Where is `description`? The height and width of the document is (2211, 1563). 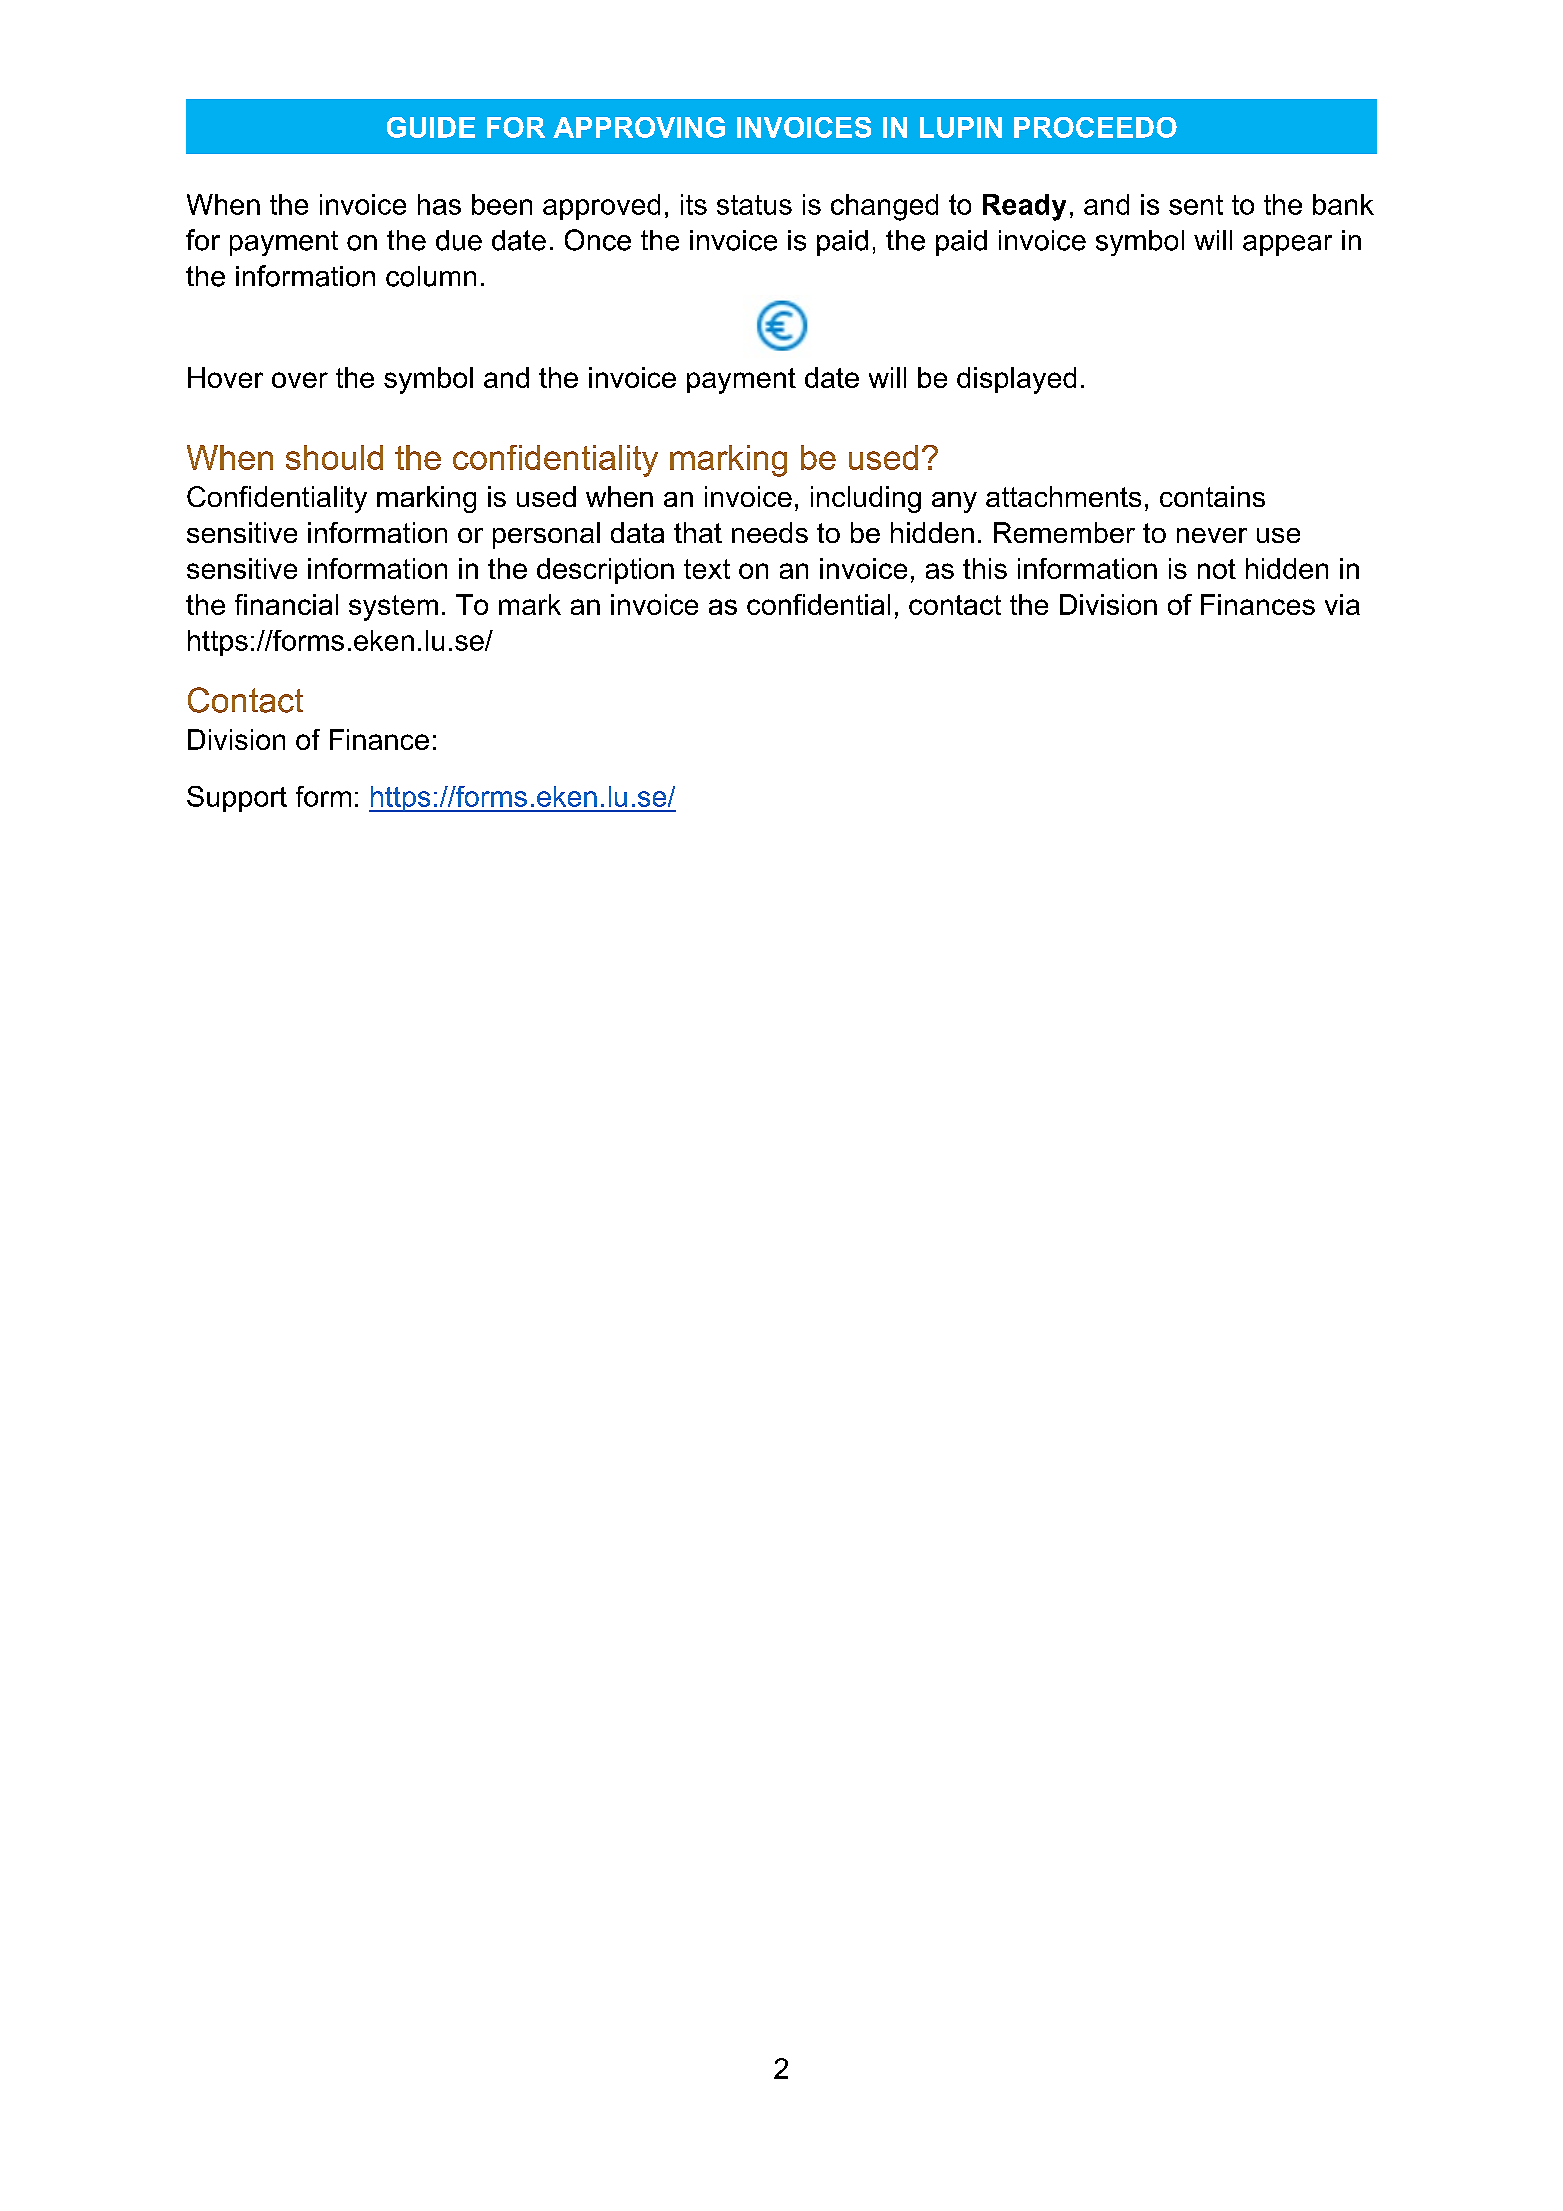
description is located at coordinates (605, 571).
